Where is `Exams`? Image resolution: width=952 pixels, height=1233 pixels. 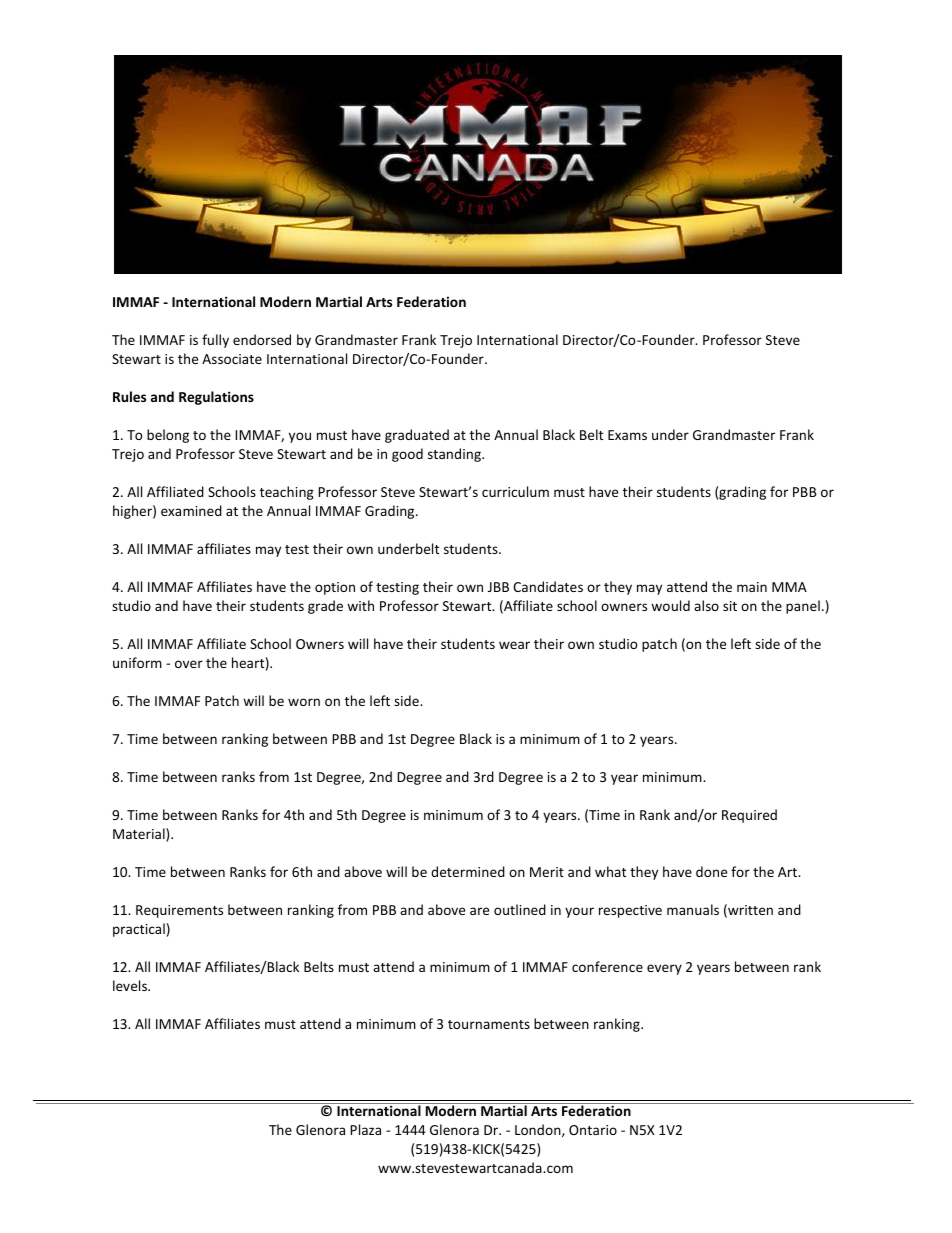 Exams is located at coordinates (627, 435).
